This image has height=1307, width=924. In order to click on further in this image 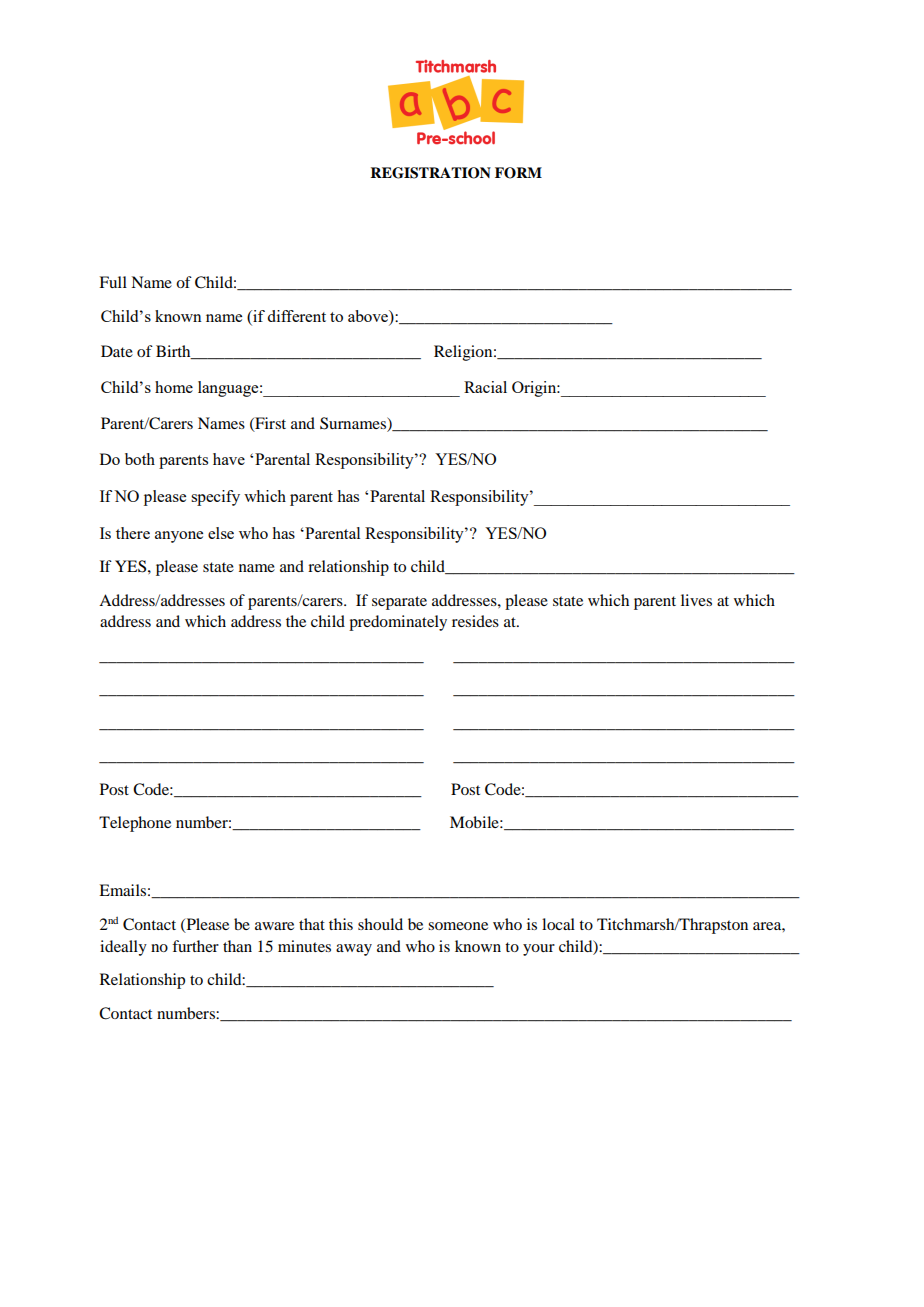, I will do `click(195, 946)`.
